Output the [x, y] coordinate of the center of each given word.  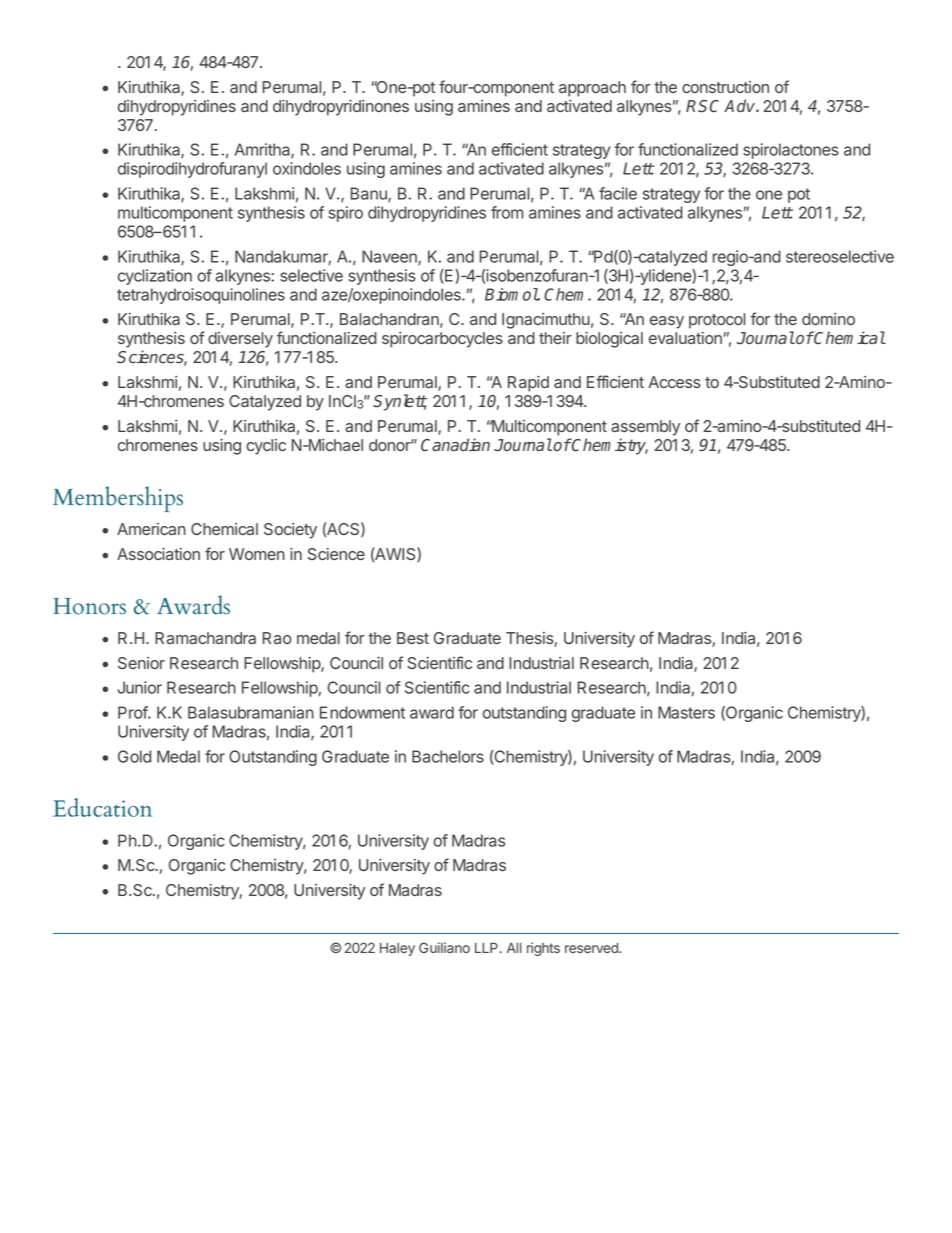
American [151, 529]
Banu [370, 194]
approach [592, 89]
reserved [592, 948]
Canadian [455, 445]
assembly [645, 428]
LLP [488, 947]
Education [102, 807]
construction [725, 87]
